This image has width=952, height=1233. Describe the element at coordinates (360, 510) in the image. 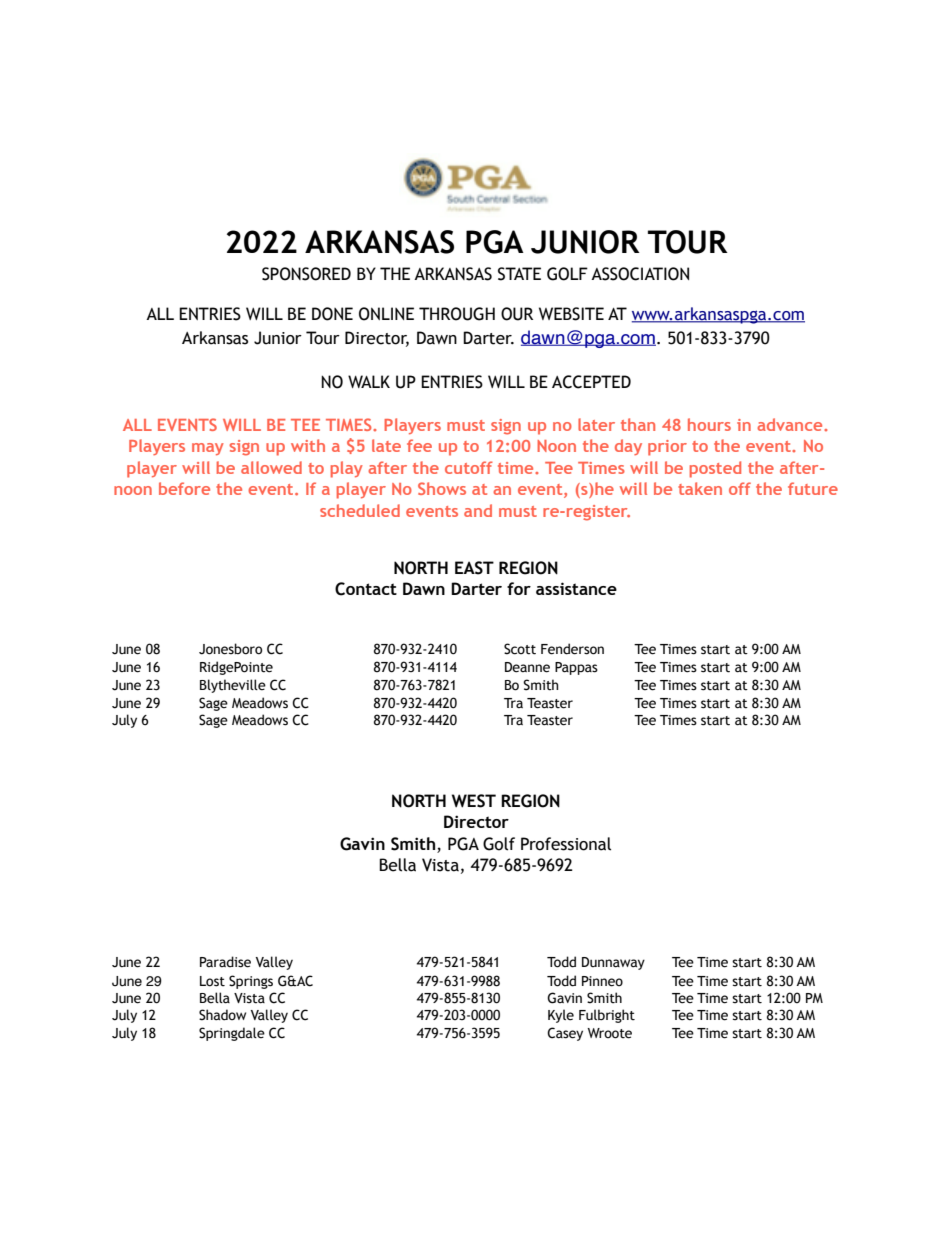

I see `scheduled` at that location.
